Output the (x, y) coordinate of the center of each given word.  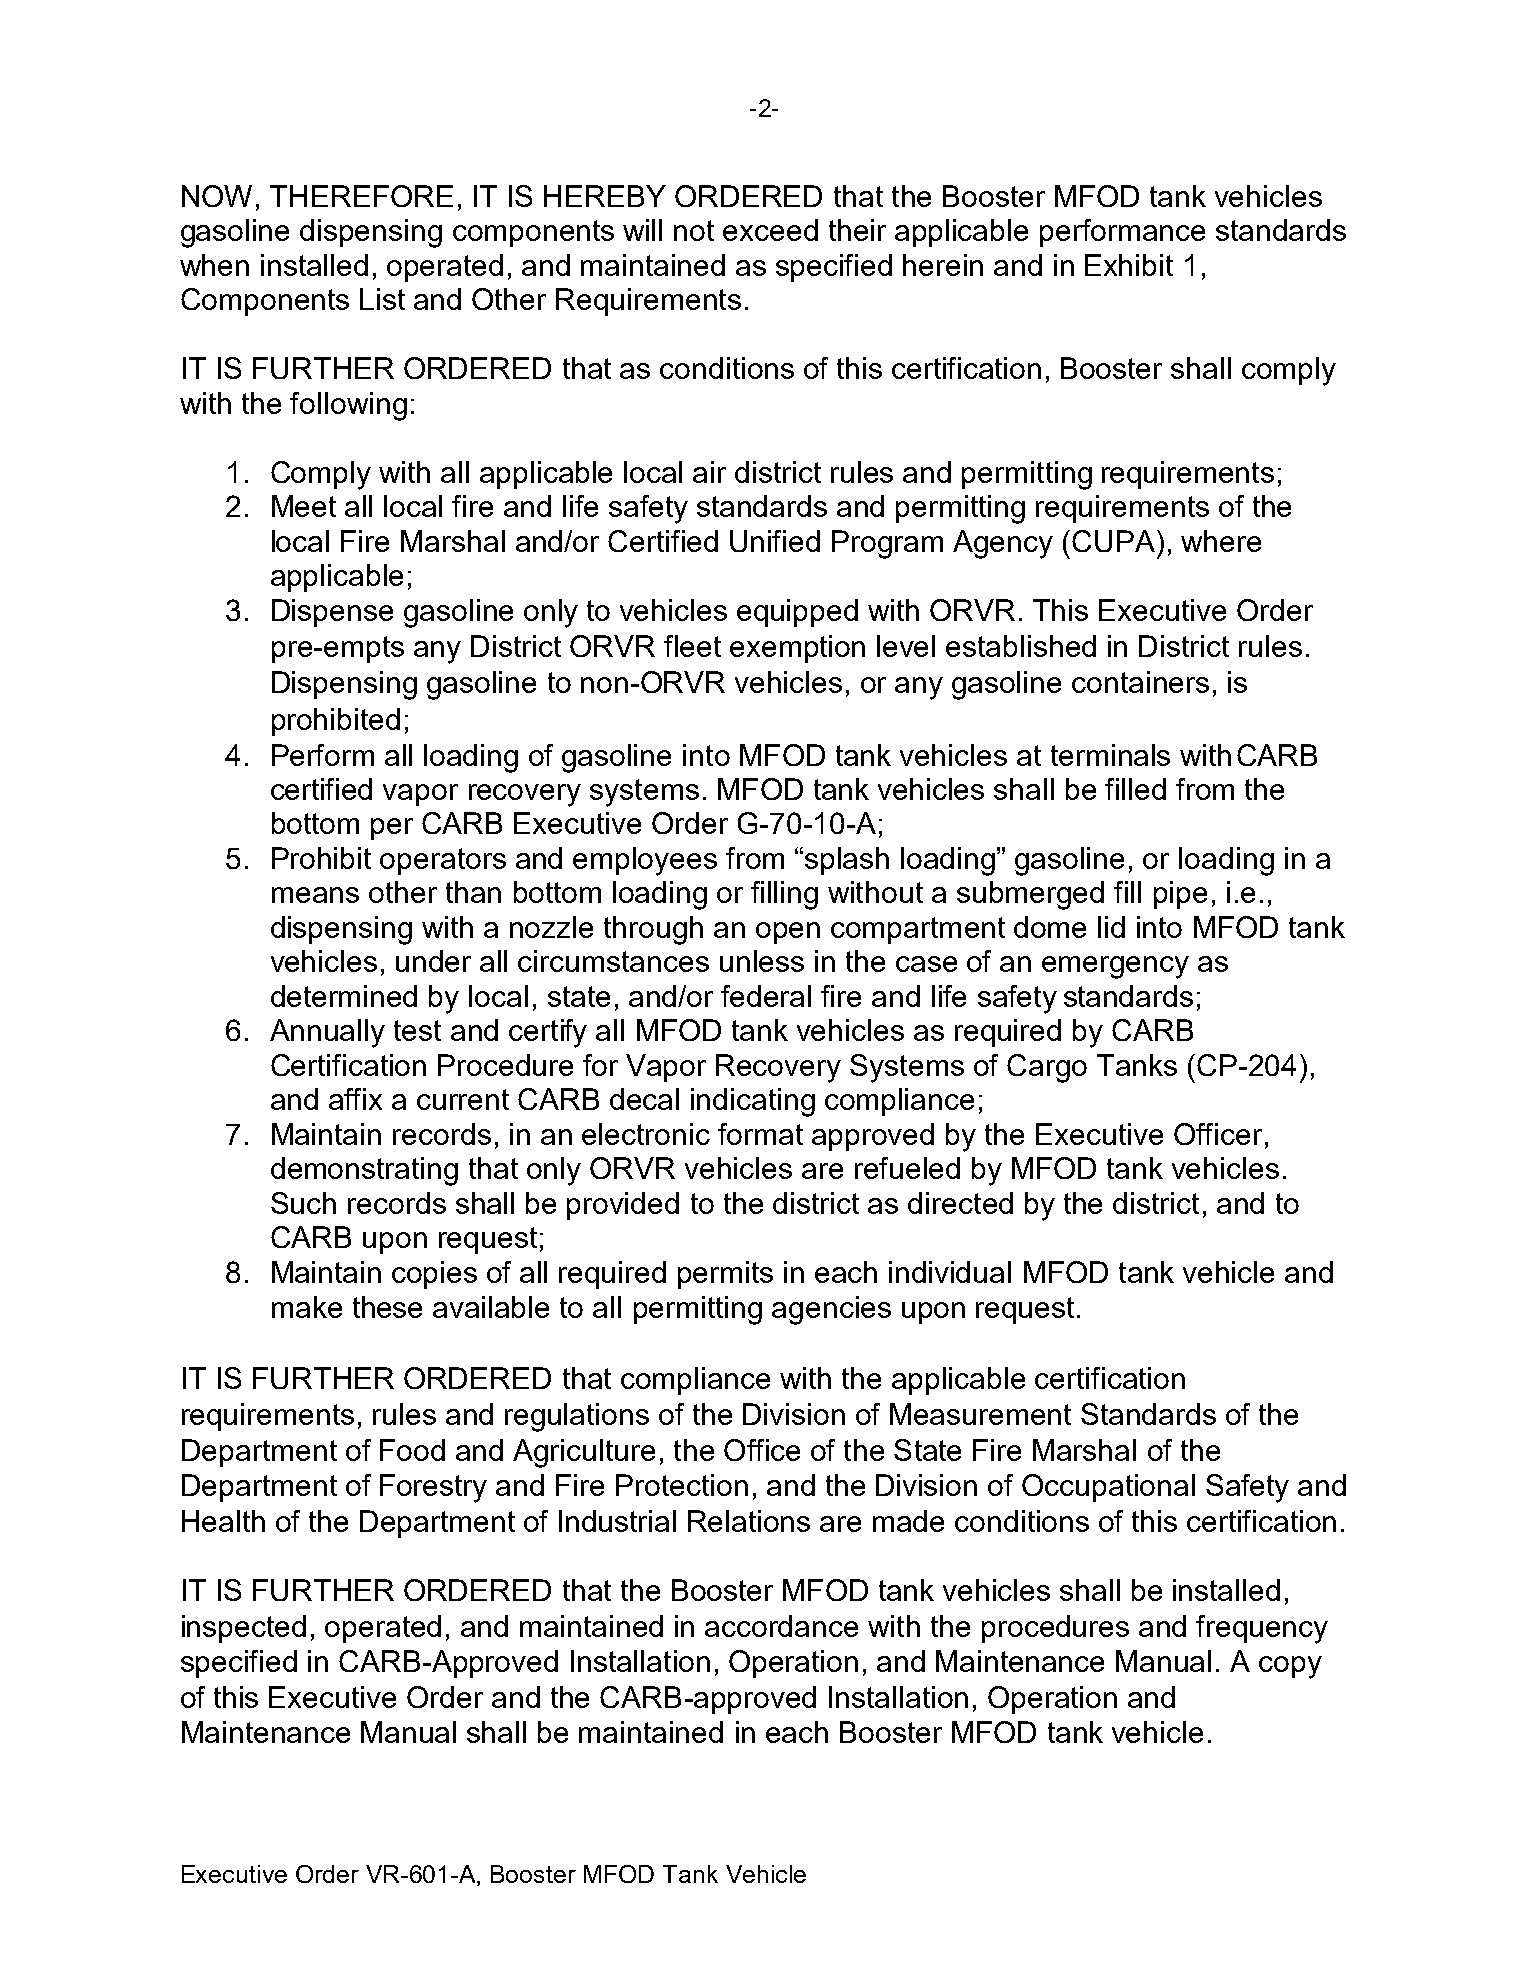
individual (950, 1272)
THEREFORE (361, 196)
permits (725, 1275)
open (788, 933)
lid (1111, 927)
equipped (797, 613)
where (1221, 541)
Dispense (332, 613)
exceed (770, 230)
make (307, 1307)
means (315, 895)
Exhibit (1129, 265)
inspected (244, 1629)
